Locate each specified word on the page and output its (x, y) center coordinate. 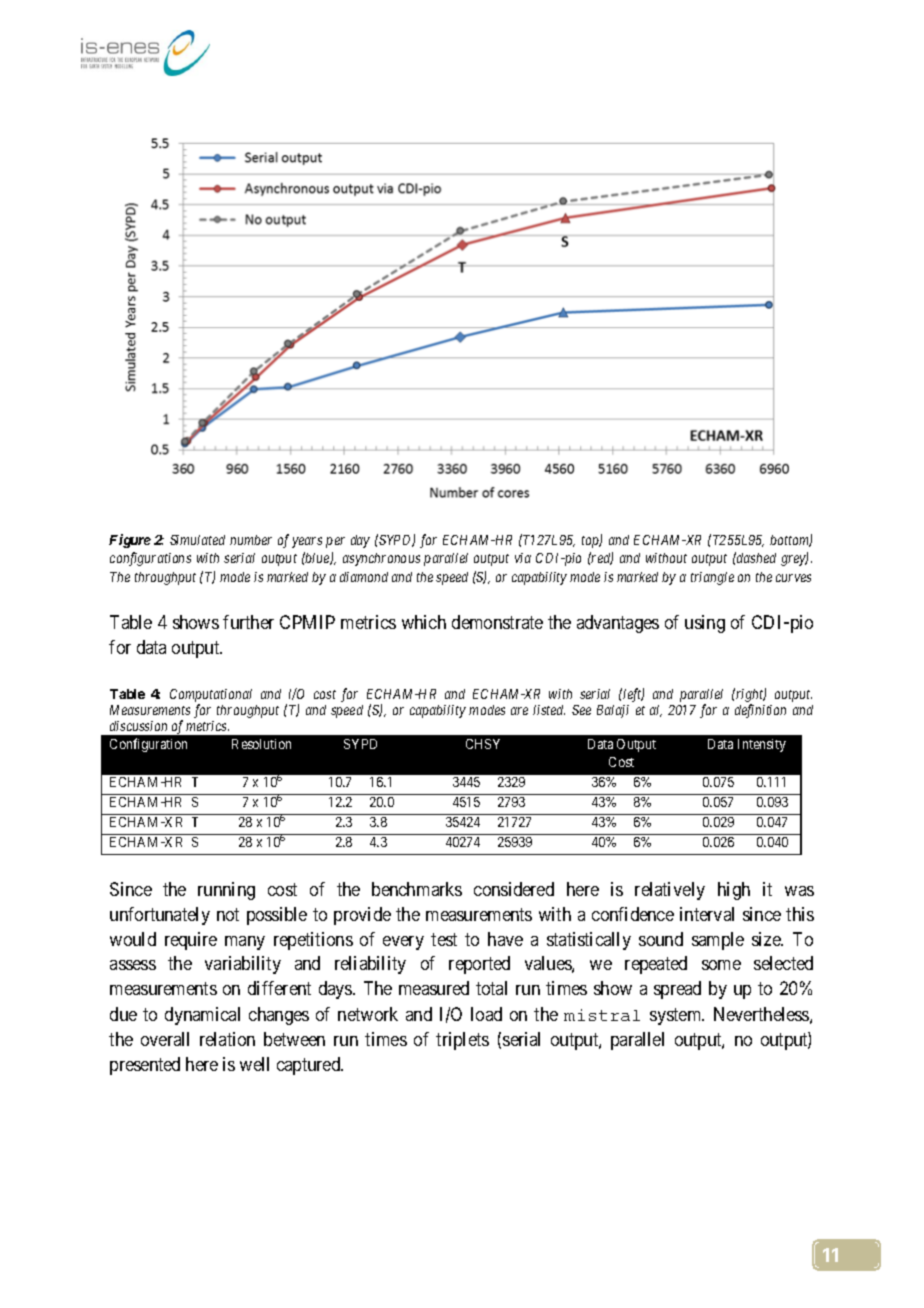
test (444, 939)
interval (707, 914)
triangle (712, 578)
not (228, 914)
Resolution (261, 744)
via (523, 558)
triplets (462, 1041)
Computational (211, 697)
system (677, 1016)
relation (227, 1039)
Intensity (762, 745)
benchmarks (417, 889)
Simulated (197, 540)
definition (760, 711)
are (519, 711)
